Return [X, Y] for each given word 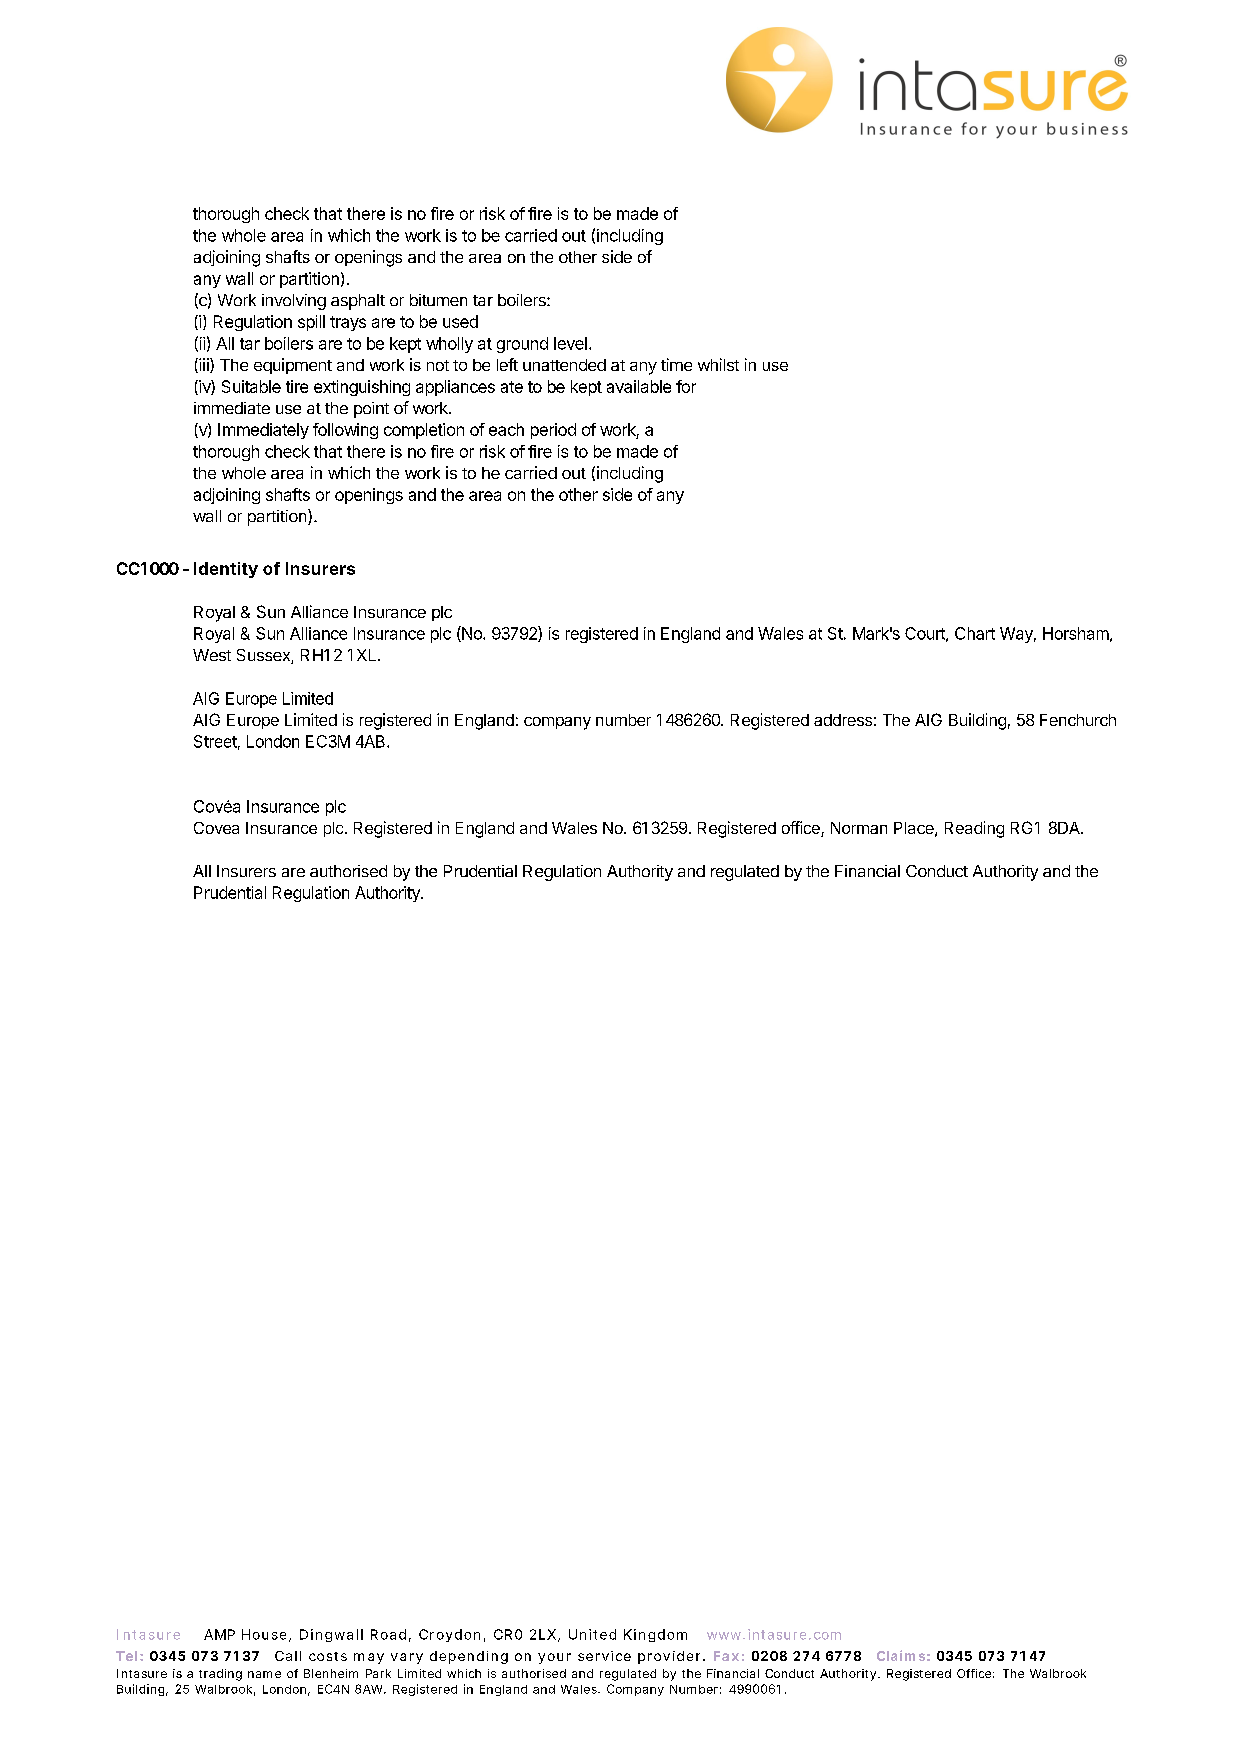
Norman [859, 828]
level [570, 343]
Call [288, 1656]
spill [311, 323]
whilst [718, 364]
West [212, 655]
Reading [974, 829]
